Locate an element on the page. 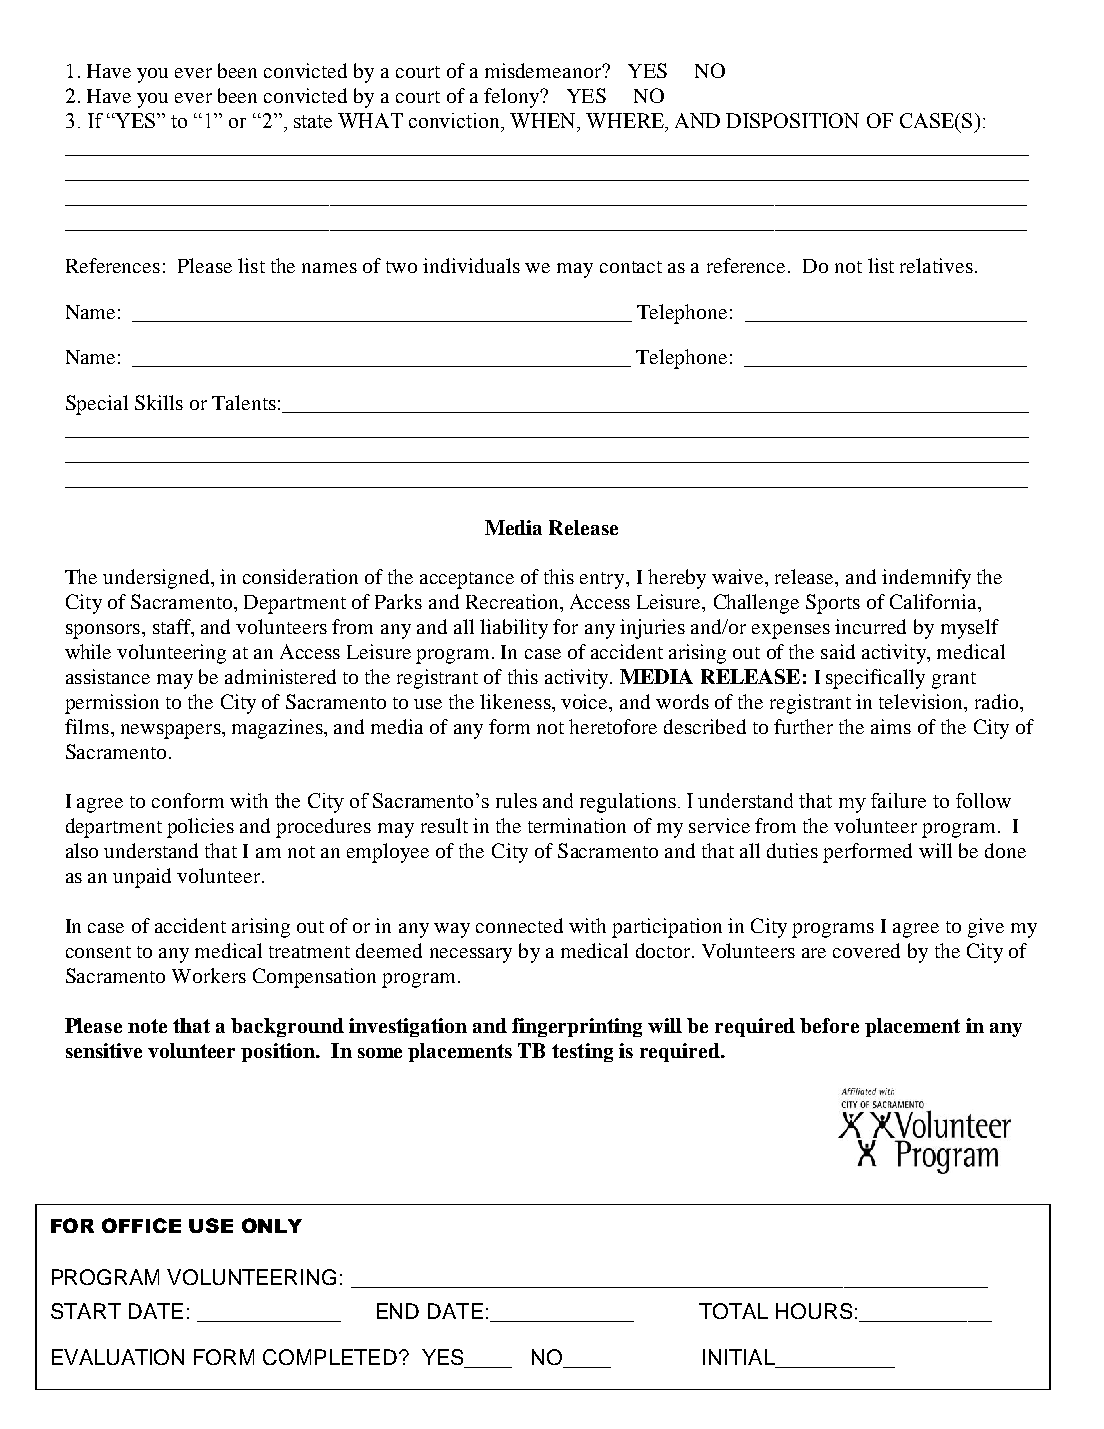 Image resolution: width=1104 pixels, height=1429 pixels. state is located at coordinates (313, 121).
